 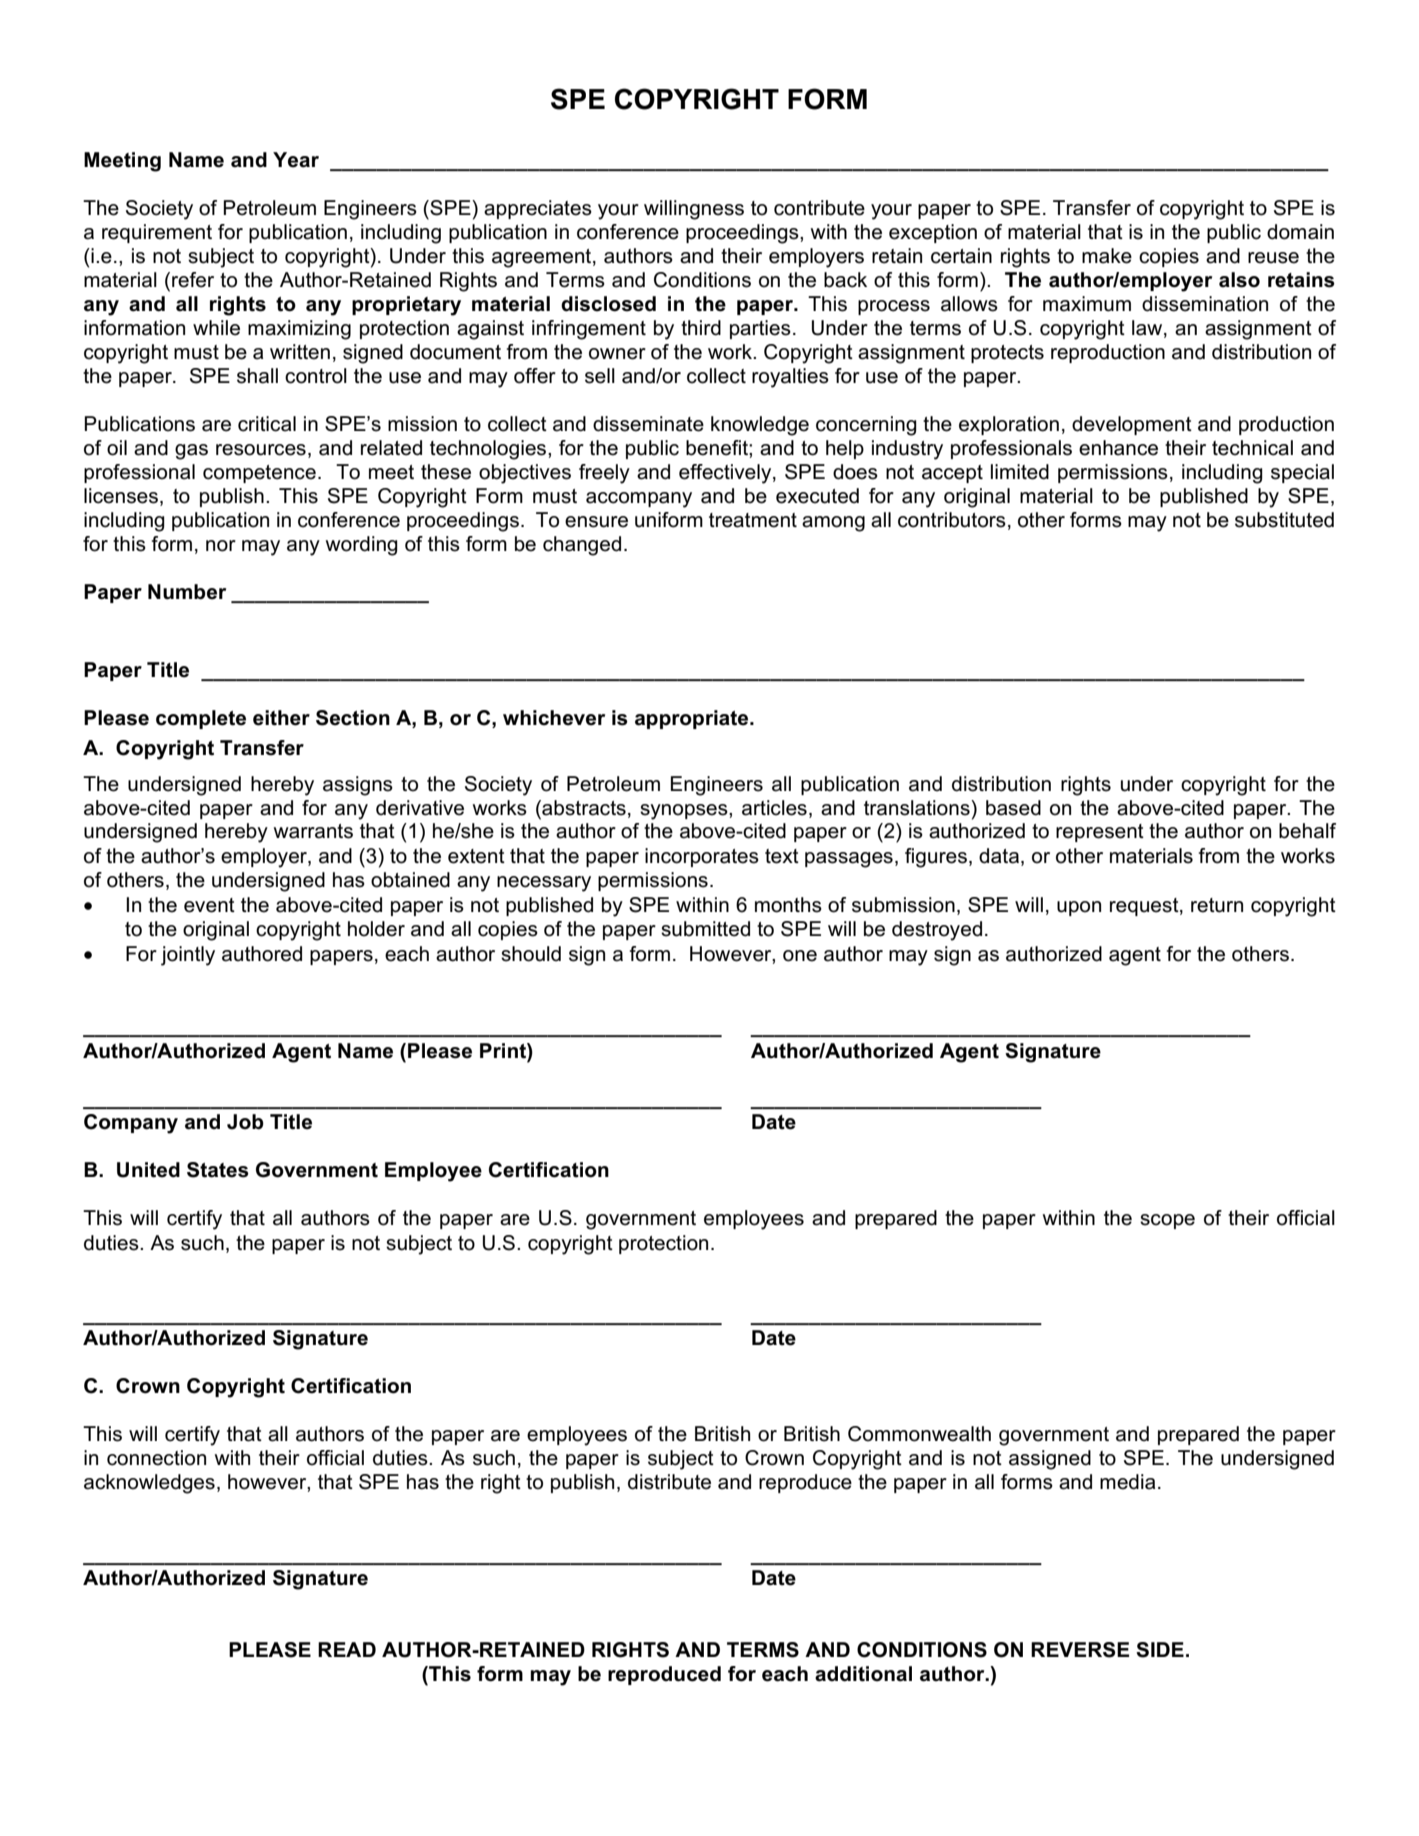 I want to click on READ, so click(x=347, y=1649).
